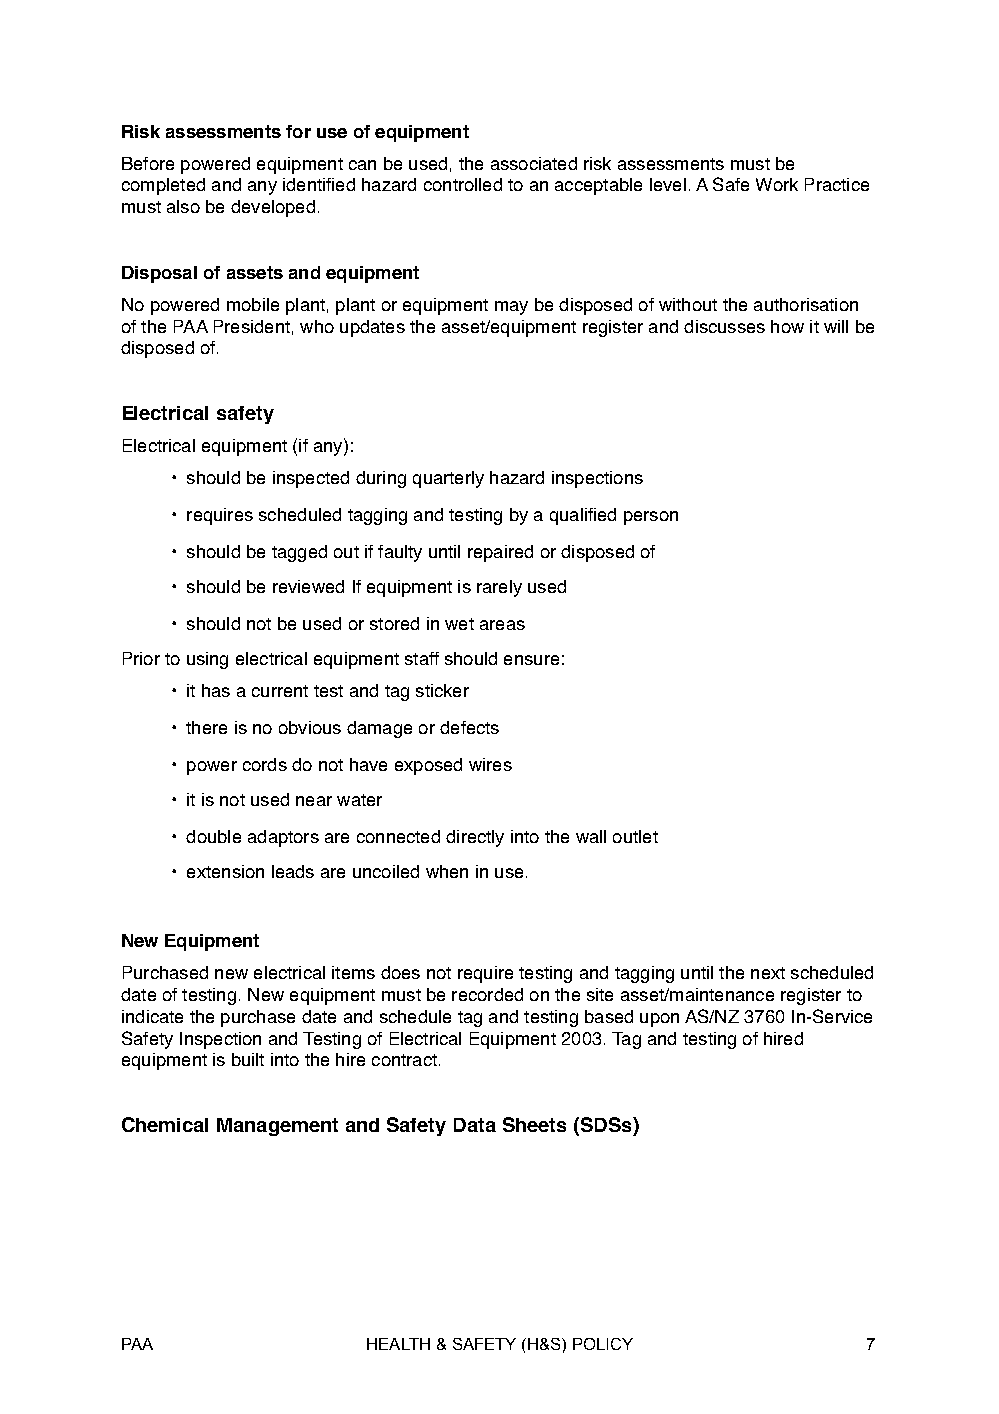  Describe the element at coordinates (463, 184) in the document. I see `controlled` at that location.
